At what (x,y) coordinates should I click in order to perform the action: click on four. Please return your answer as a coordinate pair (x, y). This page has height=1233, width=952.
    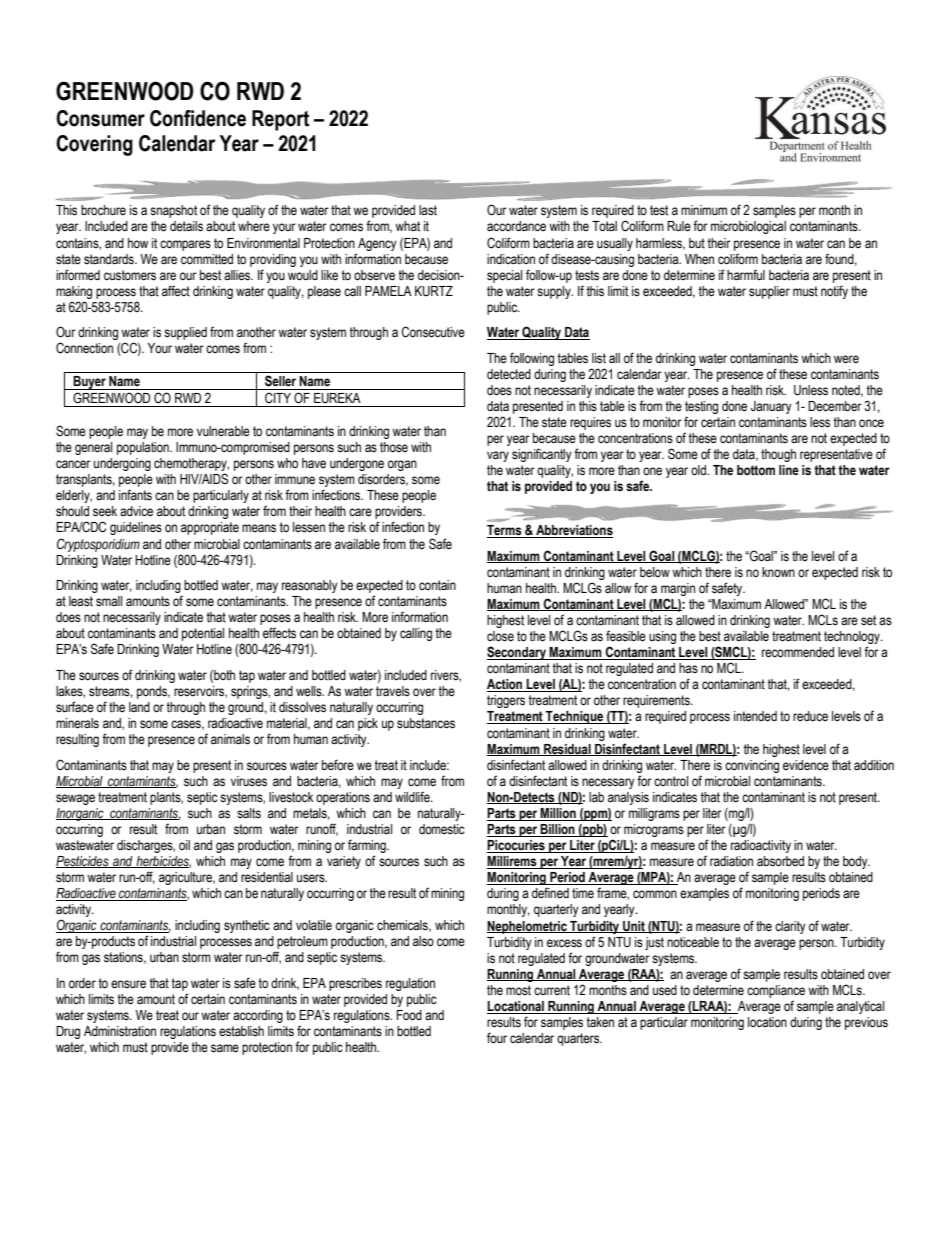
    Looking at the image, I should click on (497, 1038).
